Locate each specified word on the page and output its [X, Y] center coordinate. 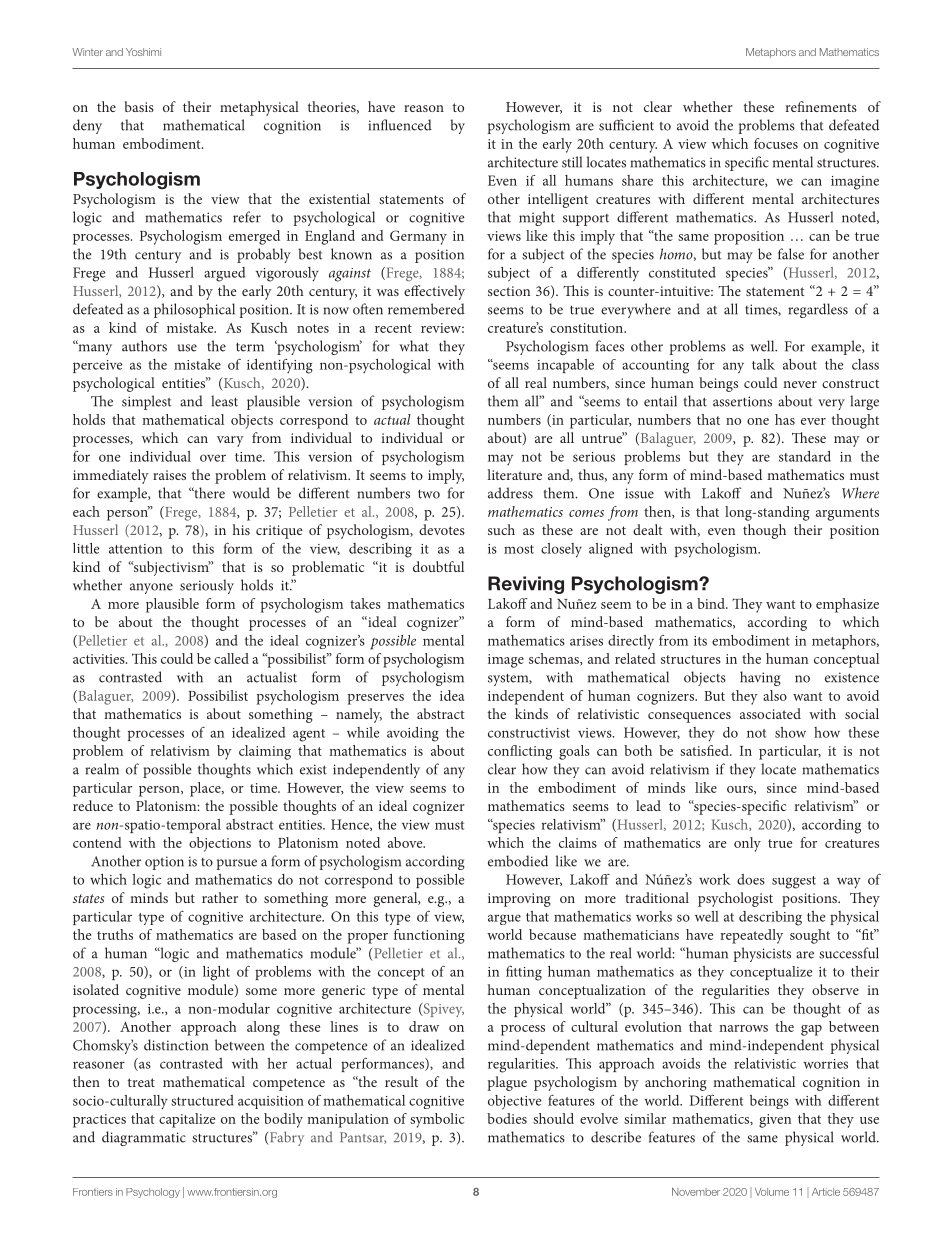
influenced [400, 125]
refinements [821, 106]
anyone [151, 588]
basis [139, 106]
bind [712, 603]
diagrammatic [144, 1138]
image [506, 661]
